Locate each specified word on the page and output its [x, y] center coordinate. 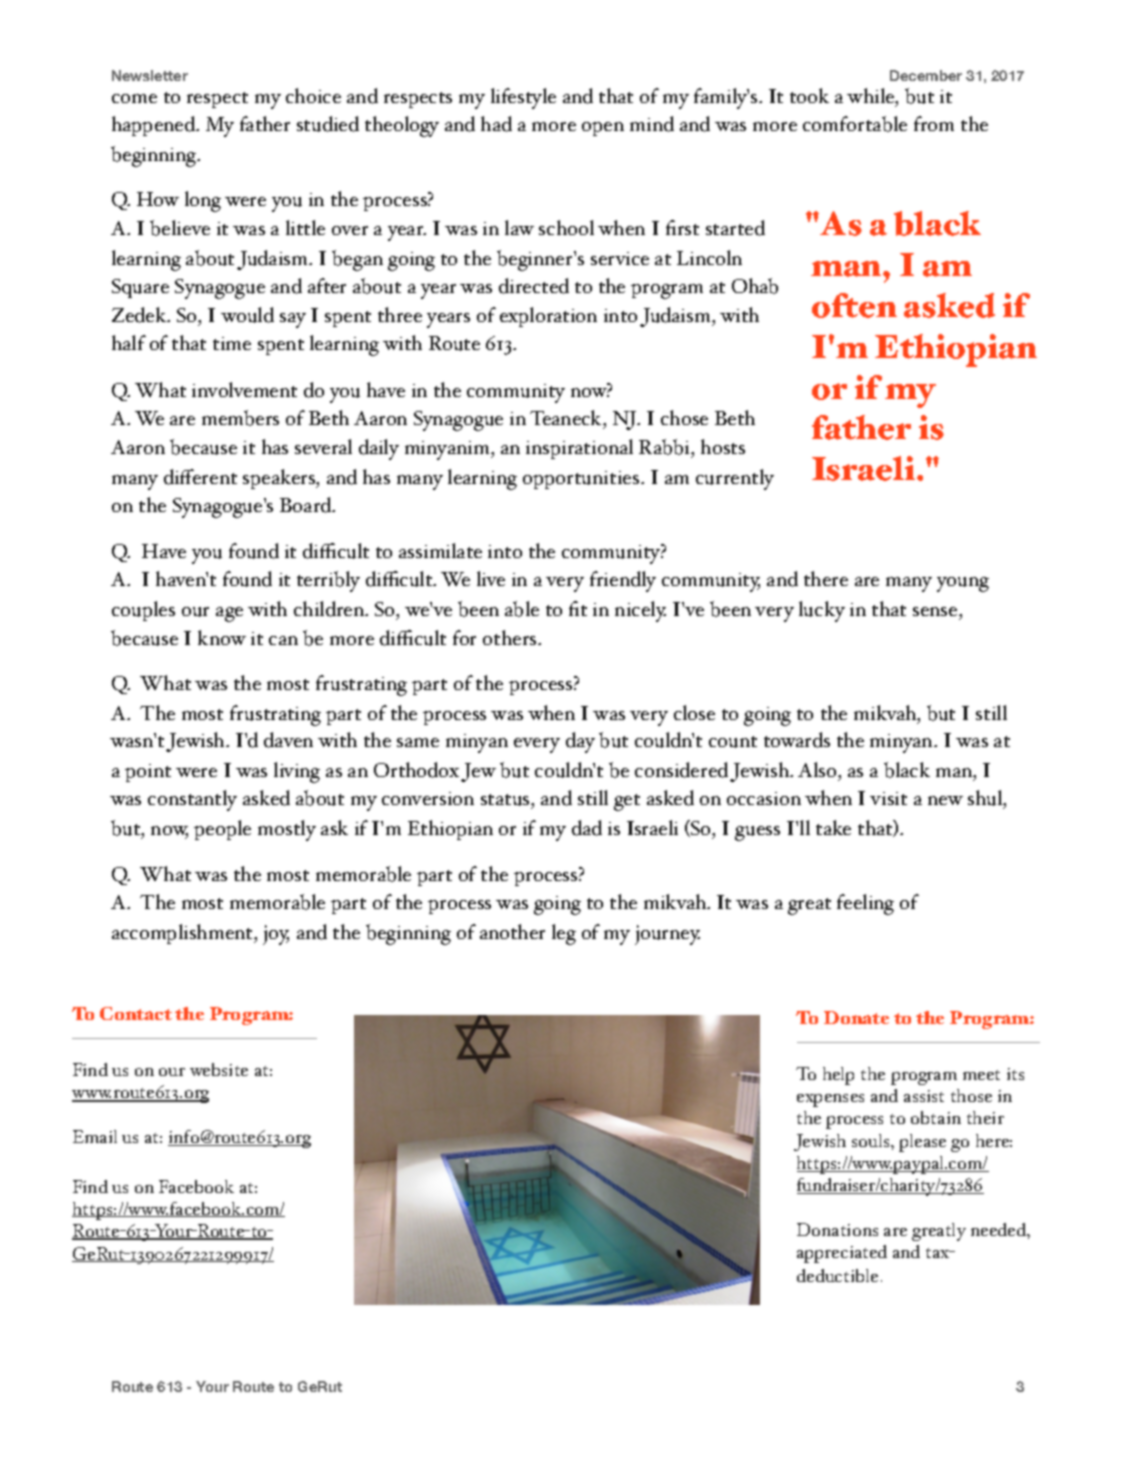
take [833, 827]
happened [155, 126]
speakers [280, 479]
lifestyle [523, 98]
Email [95, 1136]
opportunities [582, 480]
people [222, 830]
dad [587, 828]
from [934, 123]
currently [735, 479]
